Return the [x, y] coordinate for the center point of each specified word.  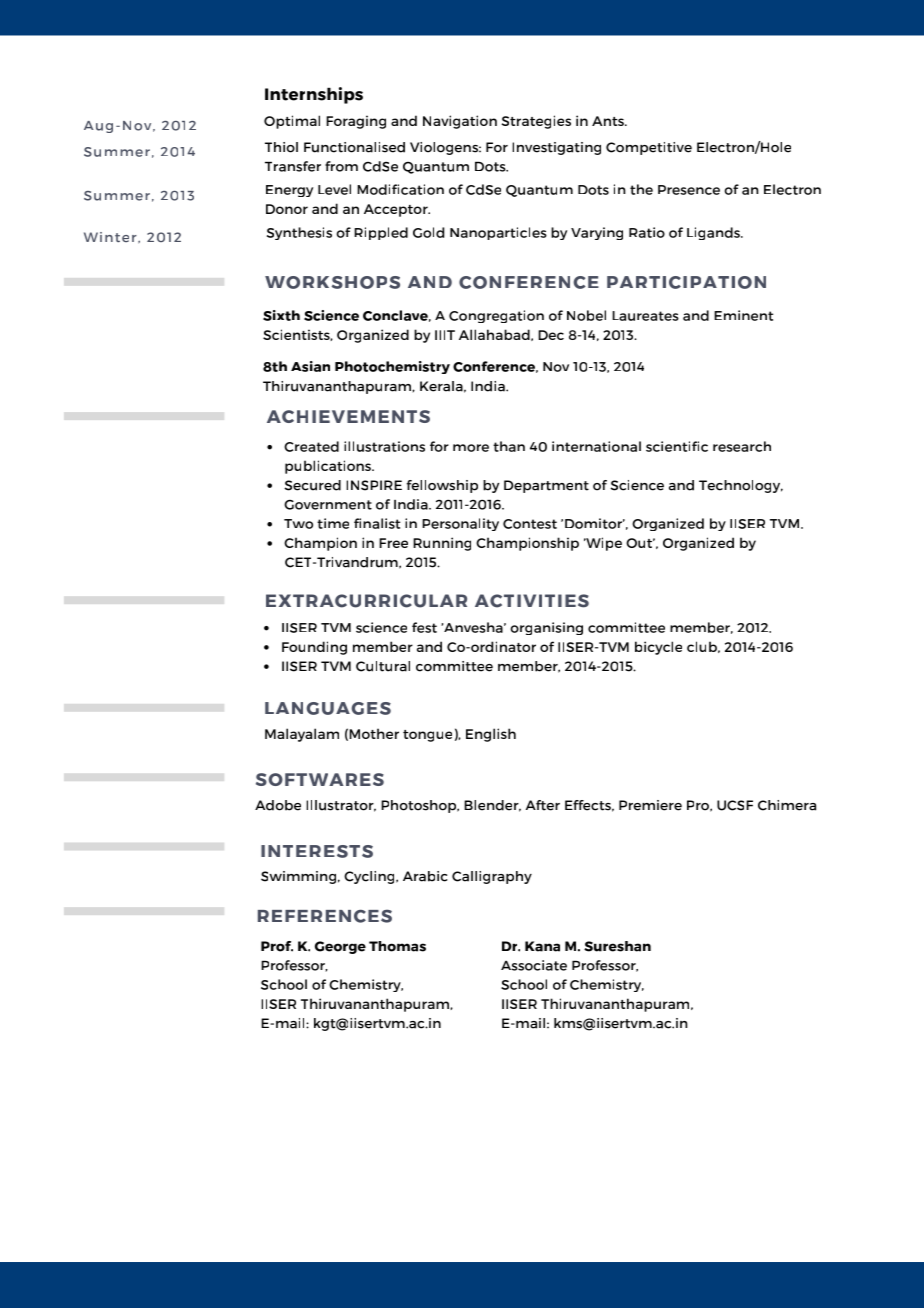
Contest [530, 524]
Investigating [556, 148]
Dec [551, 335]
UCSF [735, 805]
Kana [542, 946]
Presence [689, 190]
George [340, 947]
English [491, 735]
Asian [310, 366]
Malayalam [302, 735]
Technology [741, 486]
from [341, 166]
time [333, 523]
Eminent [743, 315]
